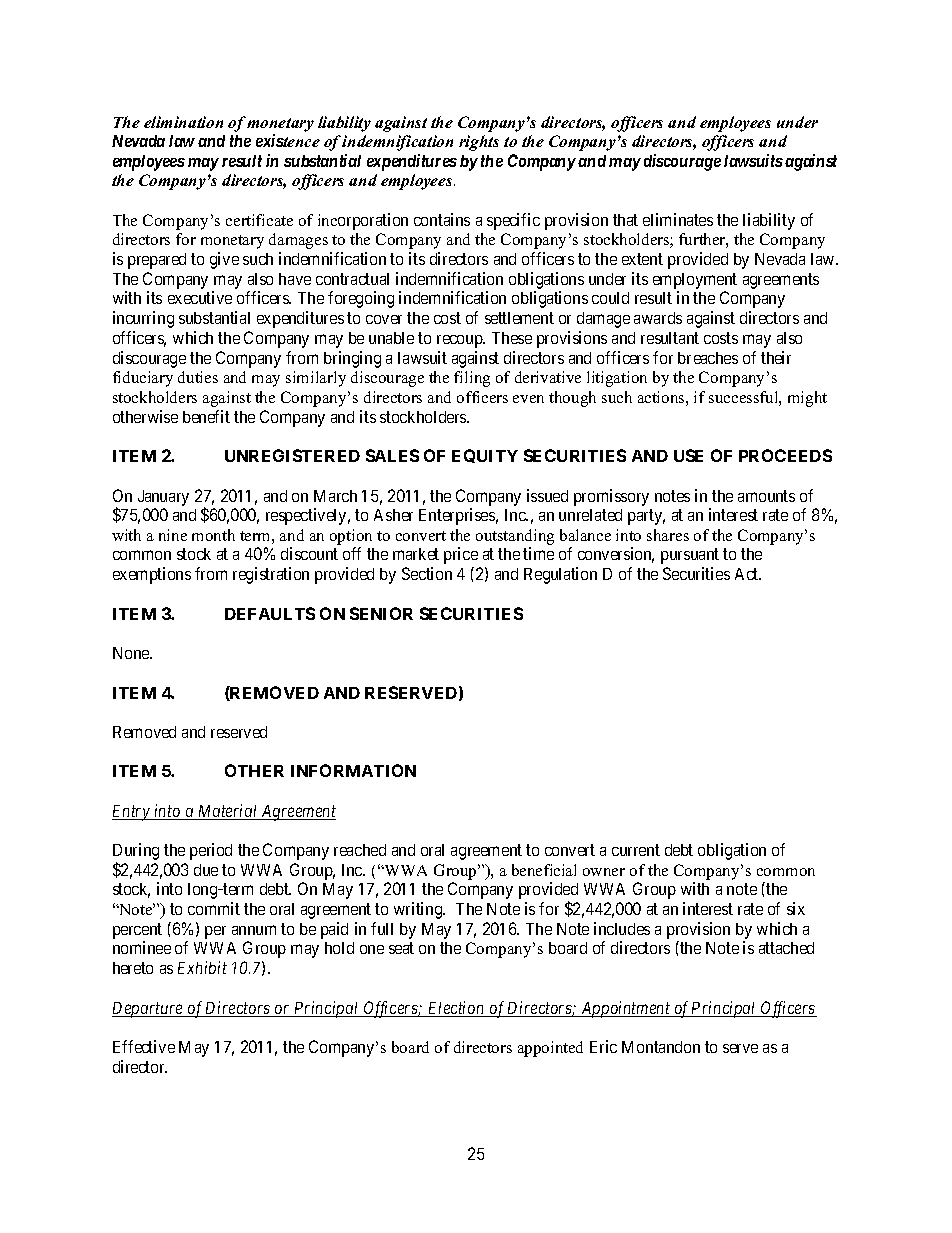  Describe the element at coordinates (678, 219) in the screenshot. I see `eliminates` at that location.
